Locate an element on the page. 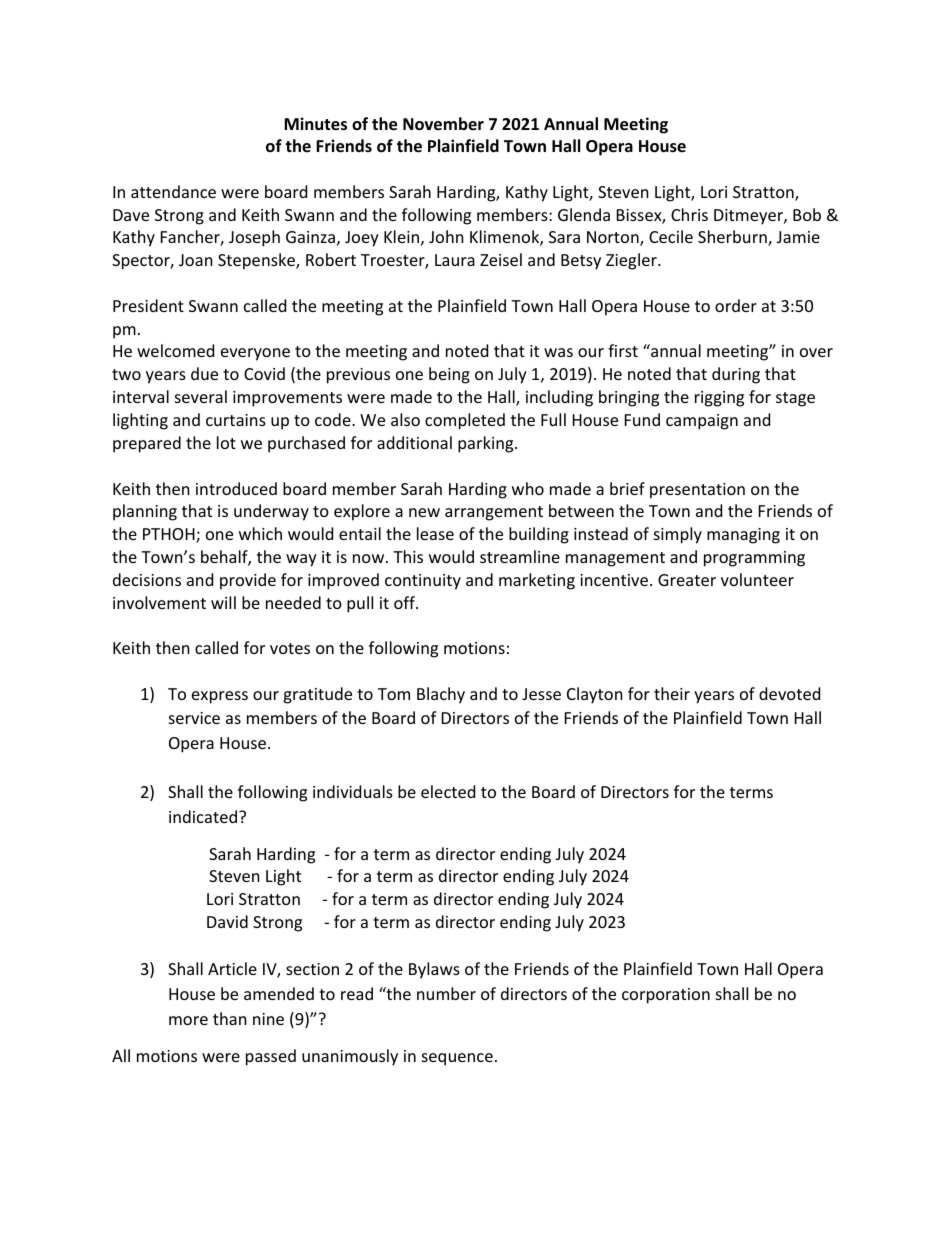  more is located at coordinates (188, 1020).
